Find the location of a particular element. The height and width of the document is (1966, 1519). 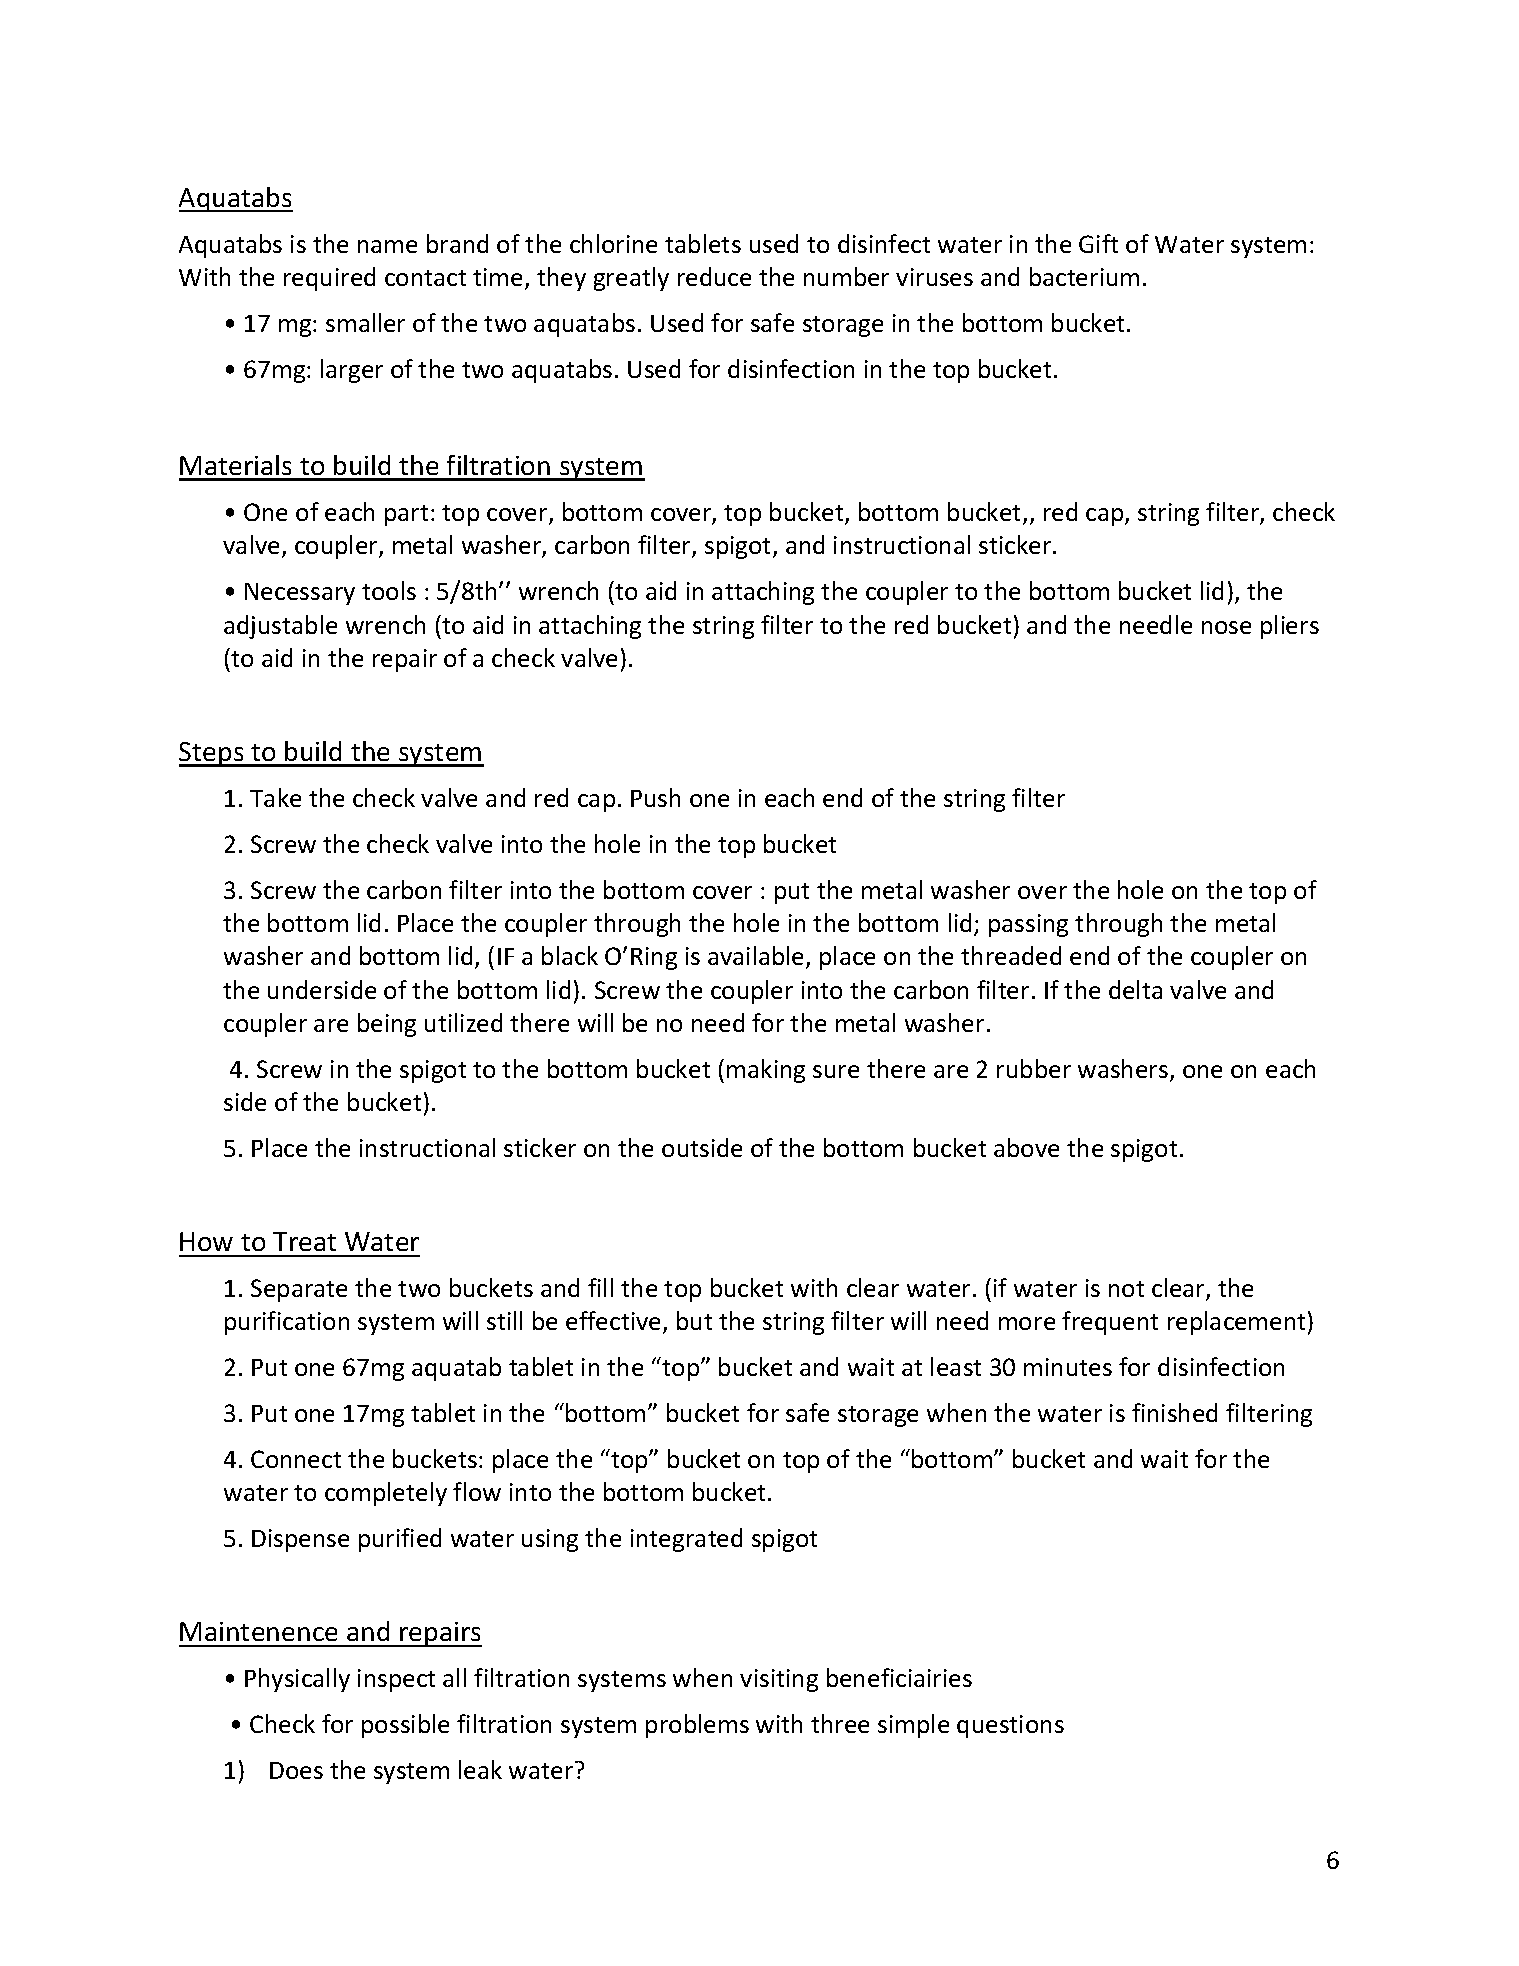

reduce is located at coordinates (714, 276).
